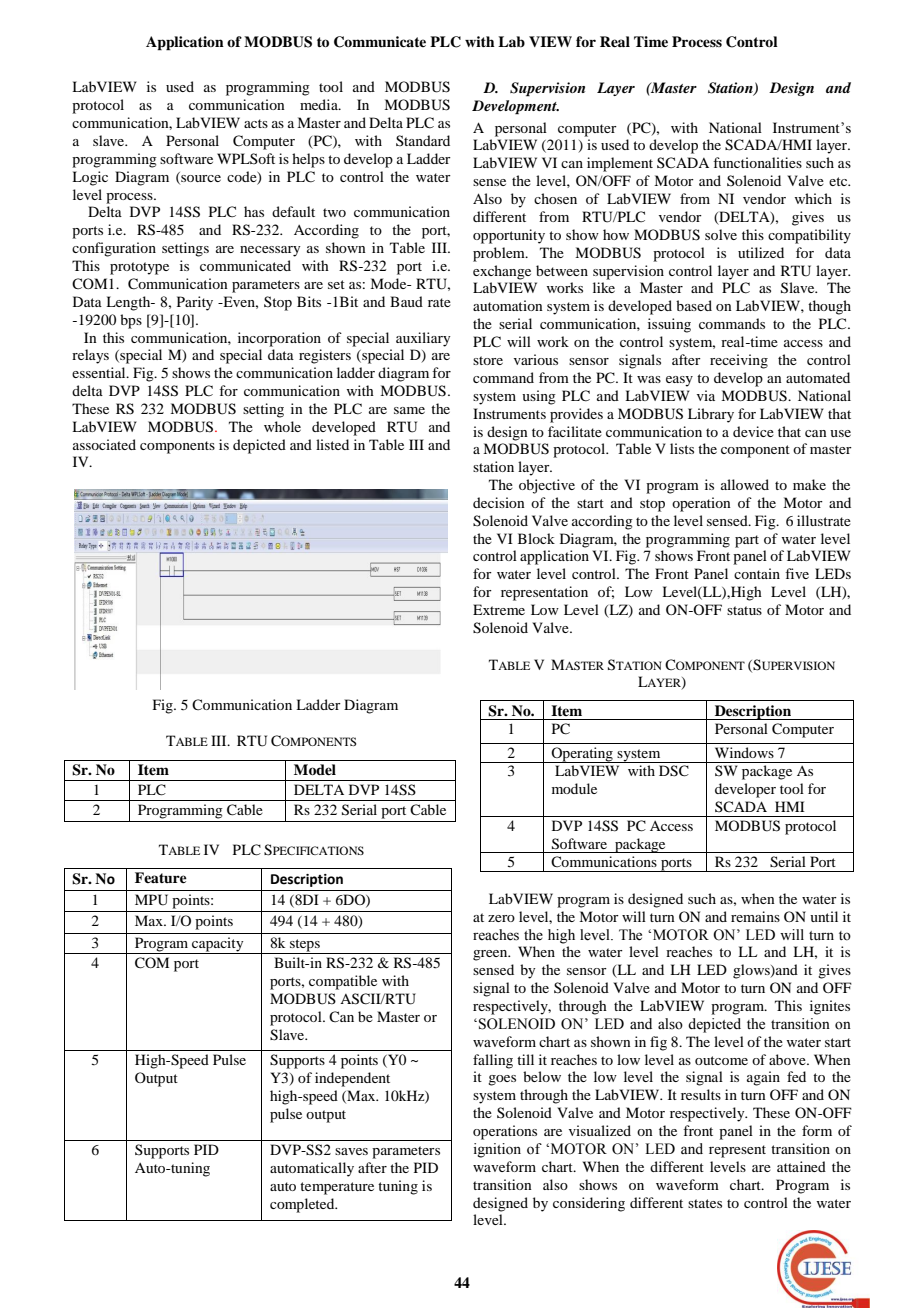 The width and height of the page is (924, 1308). What do you see at coordinates (757, 162) in the page?
I see `functionalities` at bounding box center [757, 162].
